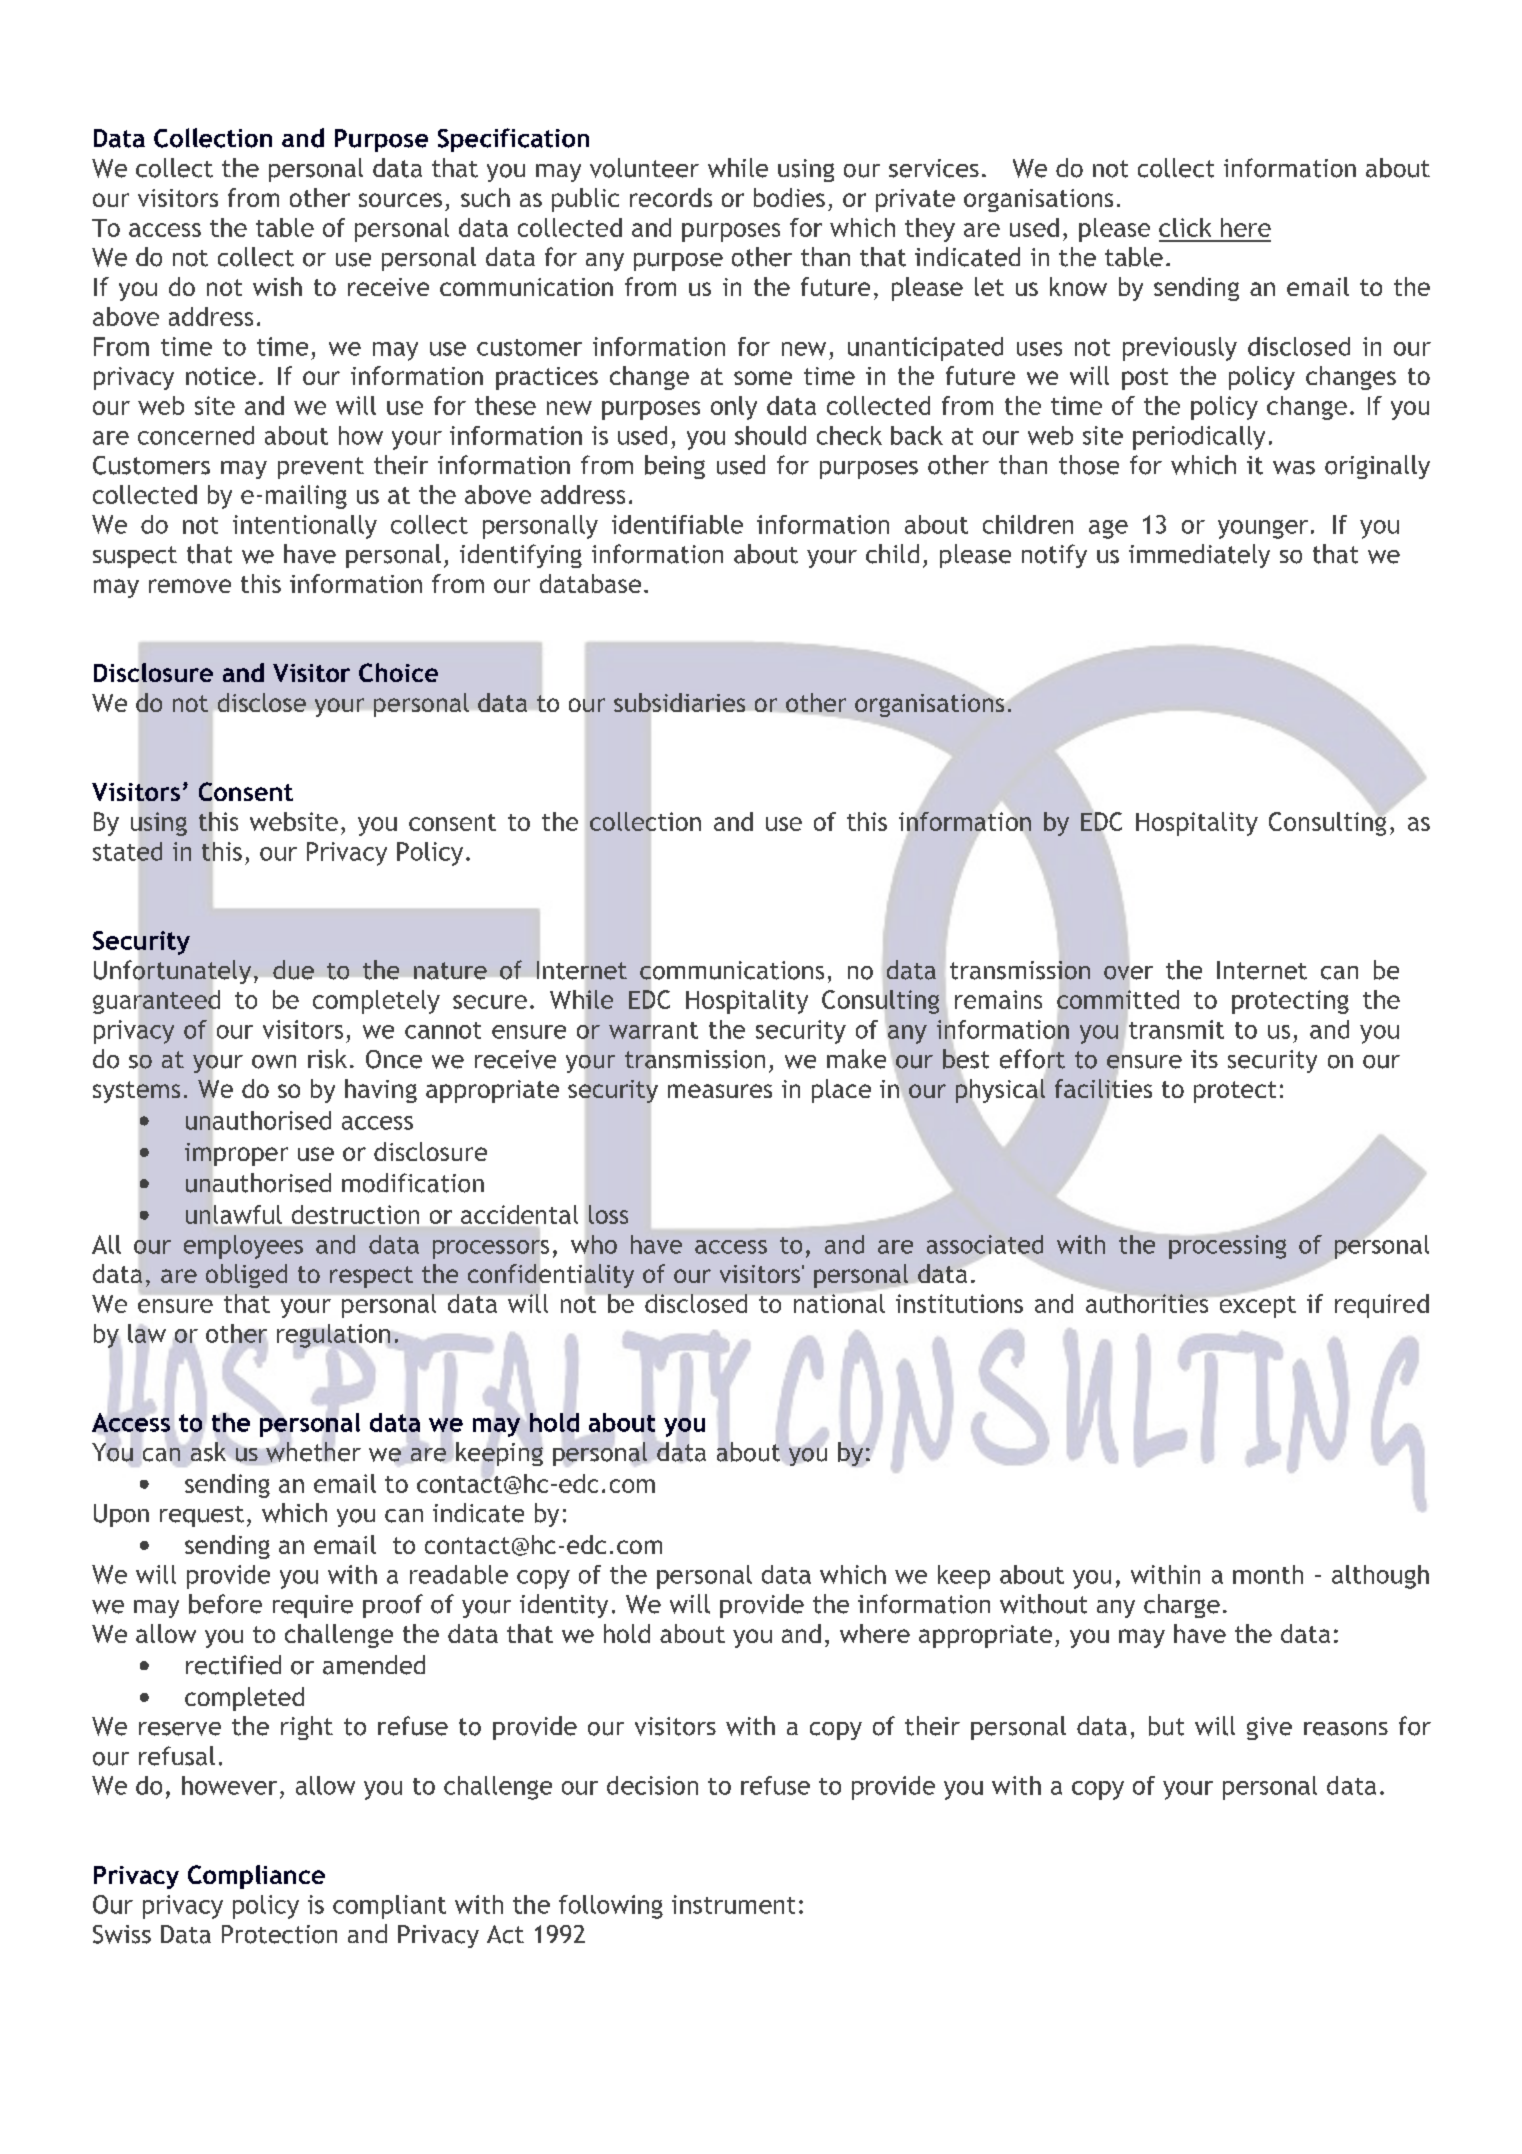  I want to click on sources, so click(400, 200).
